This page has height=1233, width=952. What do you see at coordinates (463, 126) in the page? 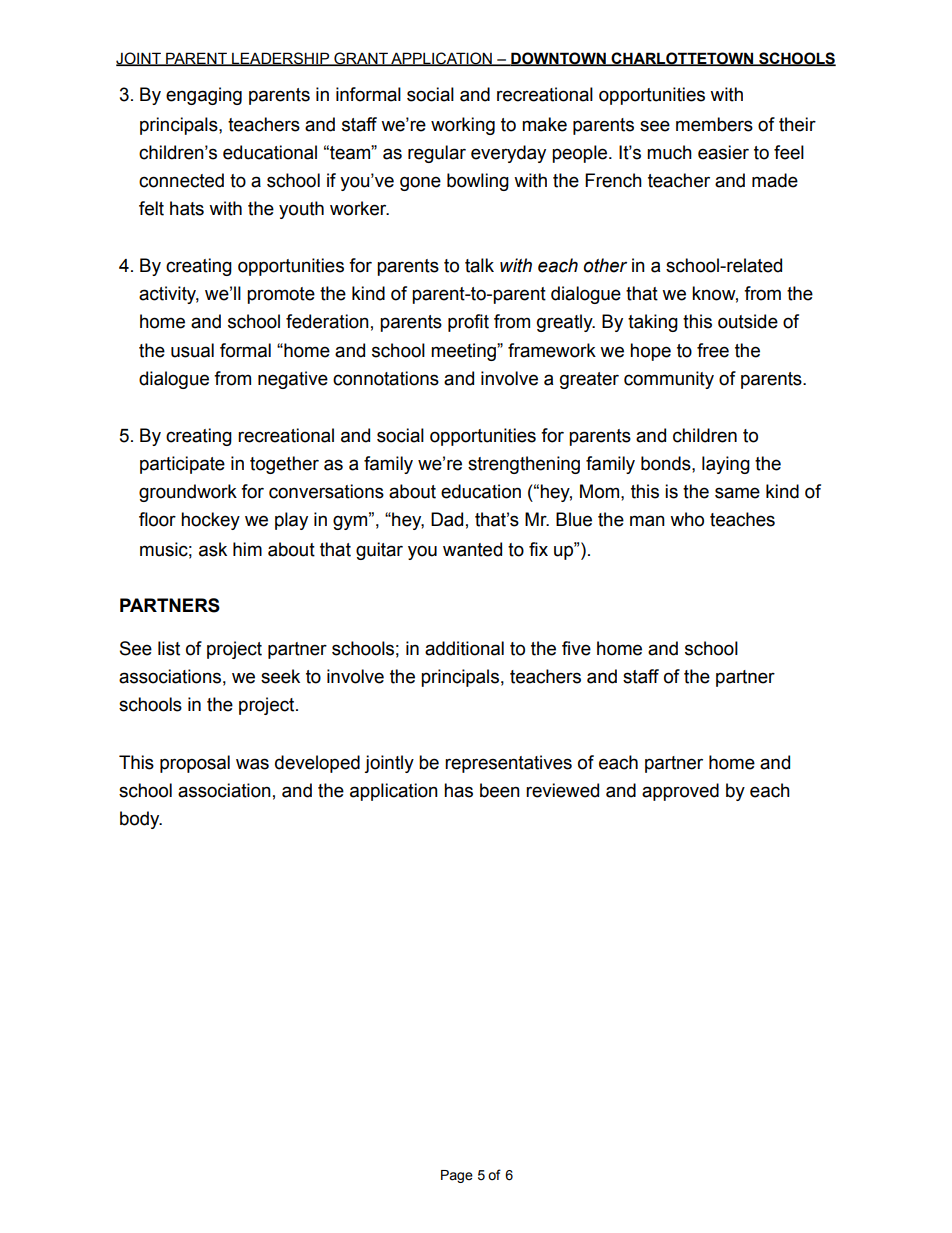
I see `working` at bounding box center [463, 126].
